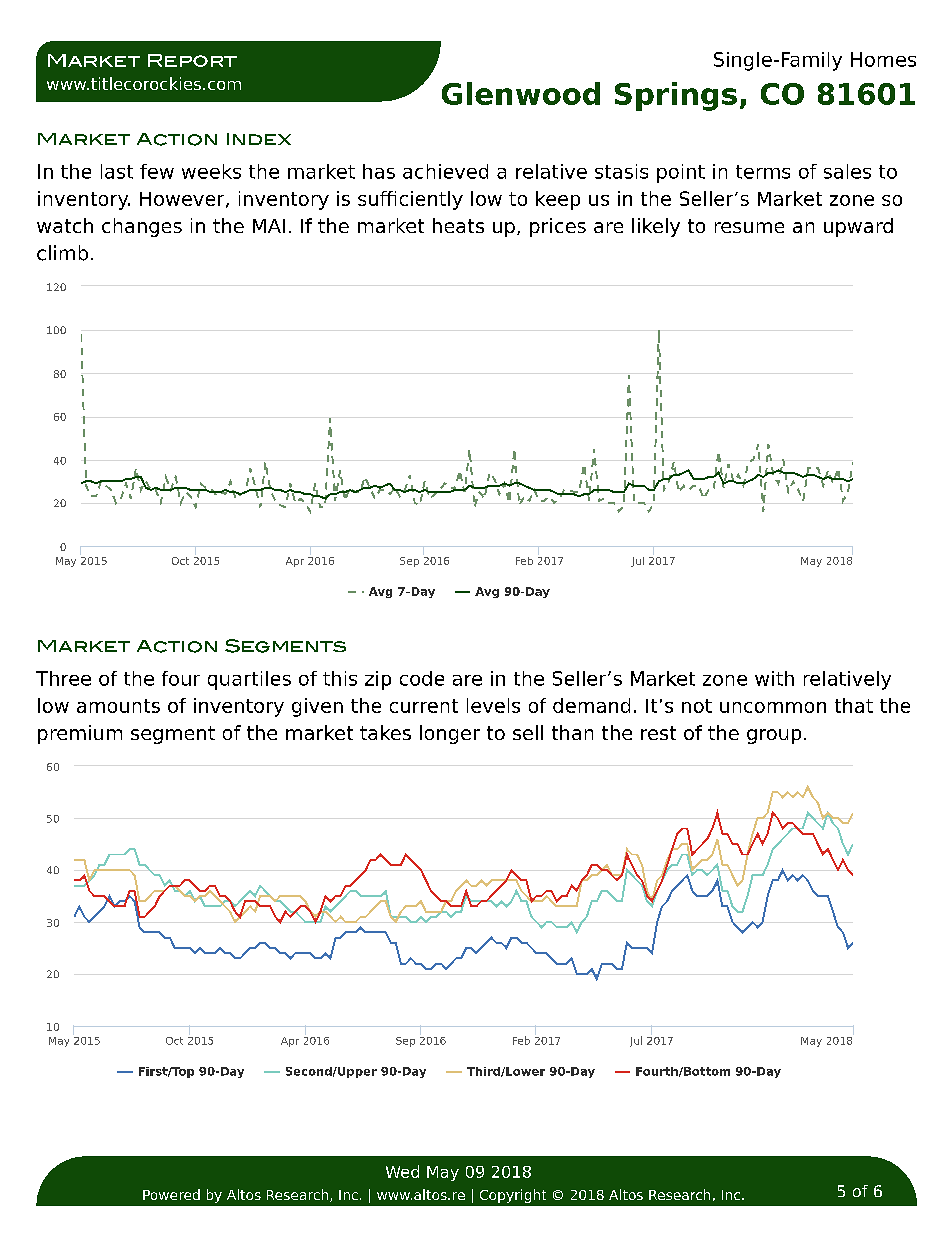  I want to click on Springs, so click(676, 96).
